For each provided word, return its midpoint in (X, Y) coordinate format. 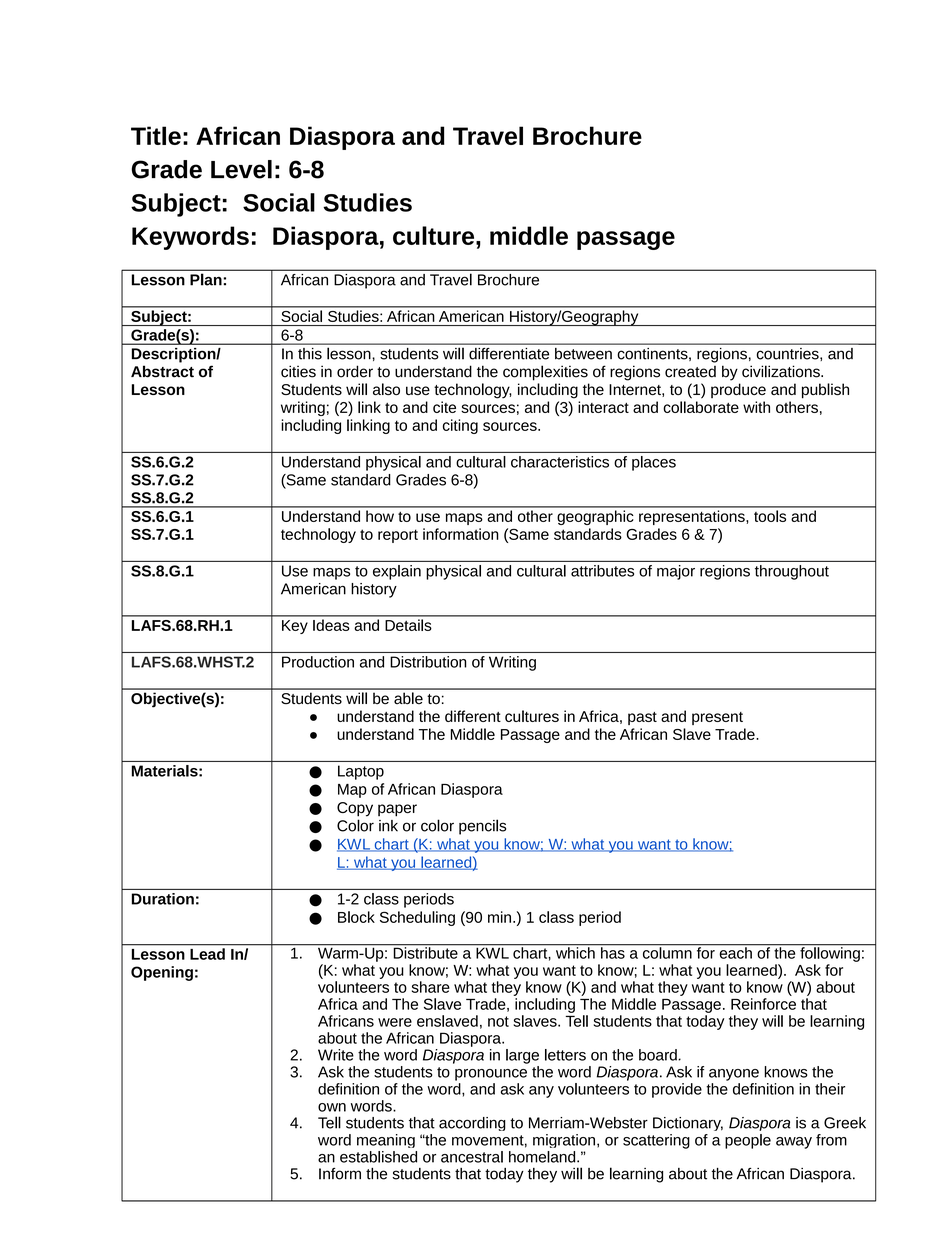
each (735, 952)
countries (789, 353)
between (583, 353)
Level (241, 169)
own (332, 1107)
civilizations (782, 371)
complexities (545, 373)
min (499, 917)
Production (318, 662)
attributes (602, 571)
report (398, 536)
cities (298, 371)
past (642, 718)
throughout (792, 572)
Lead (207, 954)
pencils (482, 827)
